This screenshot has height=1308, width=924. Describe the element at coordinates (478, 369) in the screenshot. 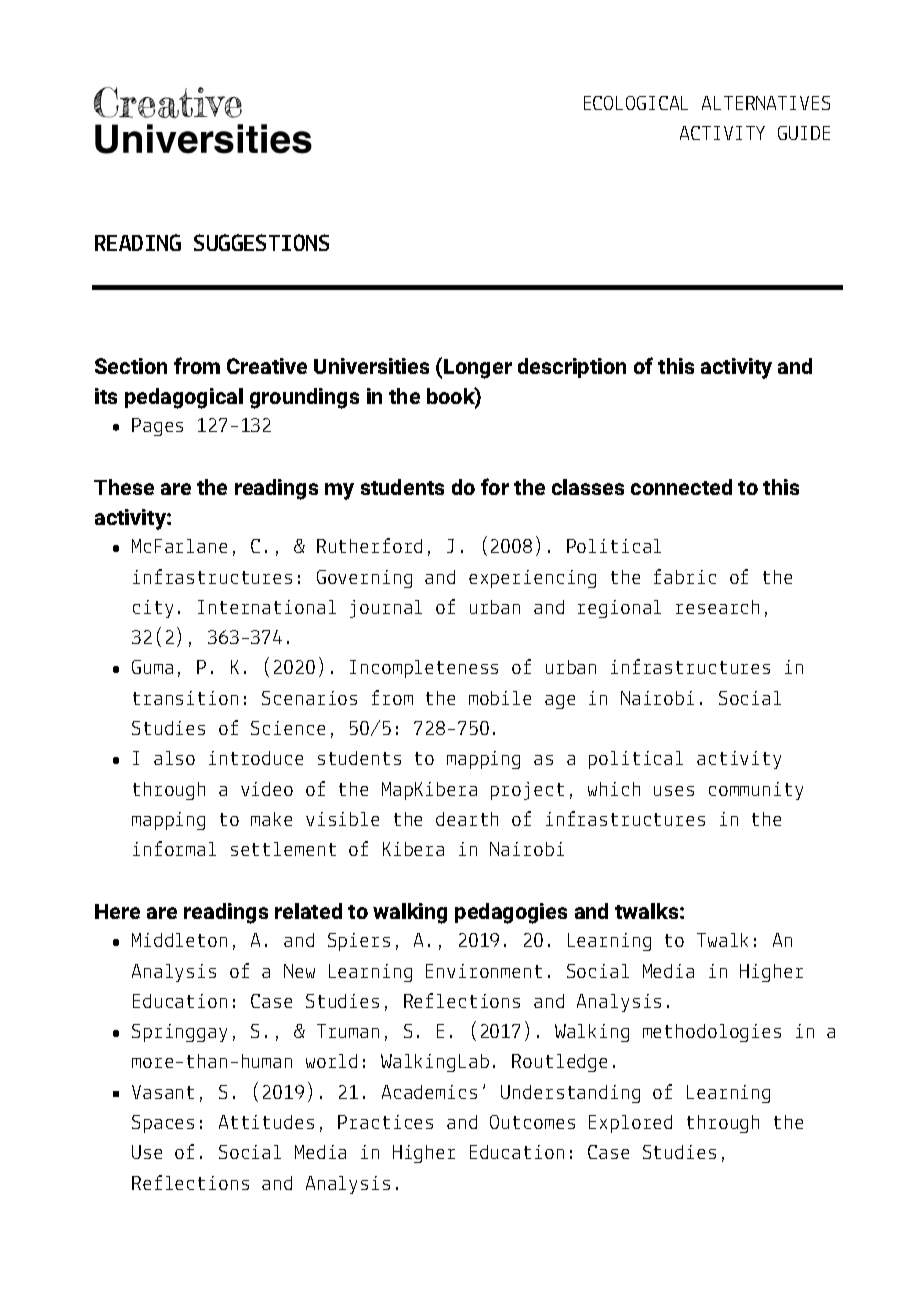

I see `Longer` at that location.
